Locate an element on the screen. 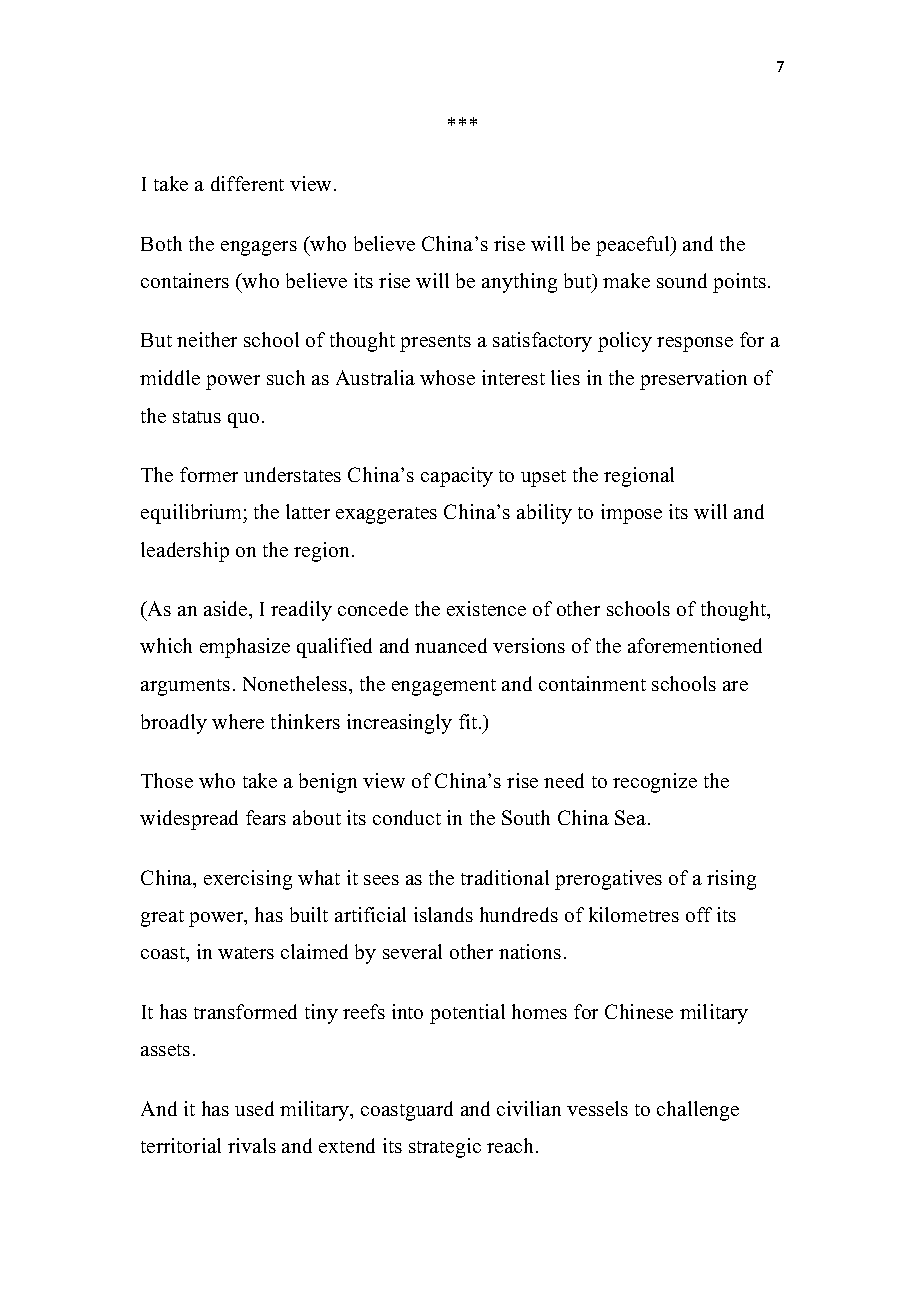  exercising is located at coordinates (248, 880).
